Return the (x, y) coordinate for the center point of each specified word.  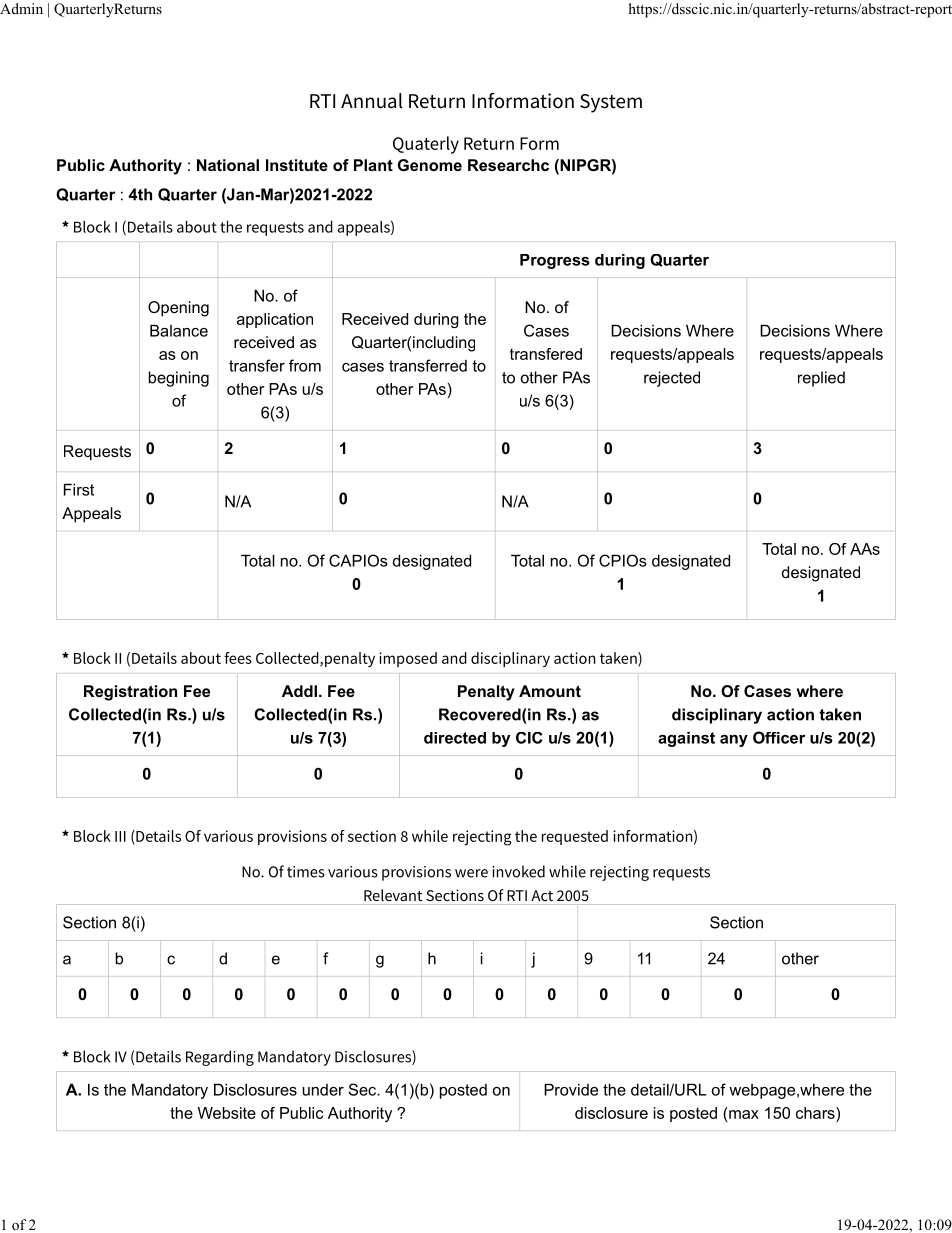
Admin (21, 8)
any (734, 741)
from (305, 365)
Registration (130, 693)
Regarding (220, 1058)
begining (179, 379)
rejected (672, 379)
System (611, 103)
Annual (371, 101)
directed (455, 738)
